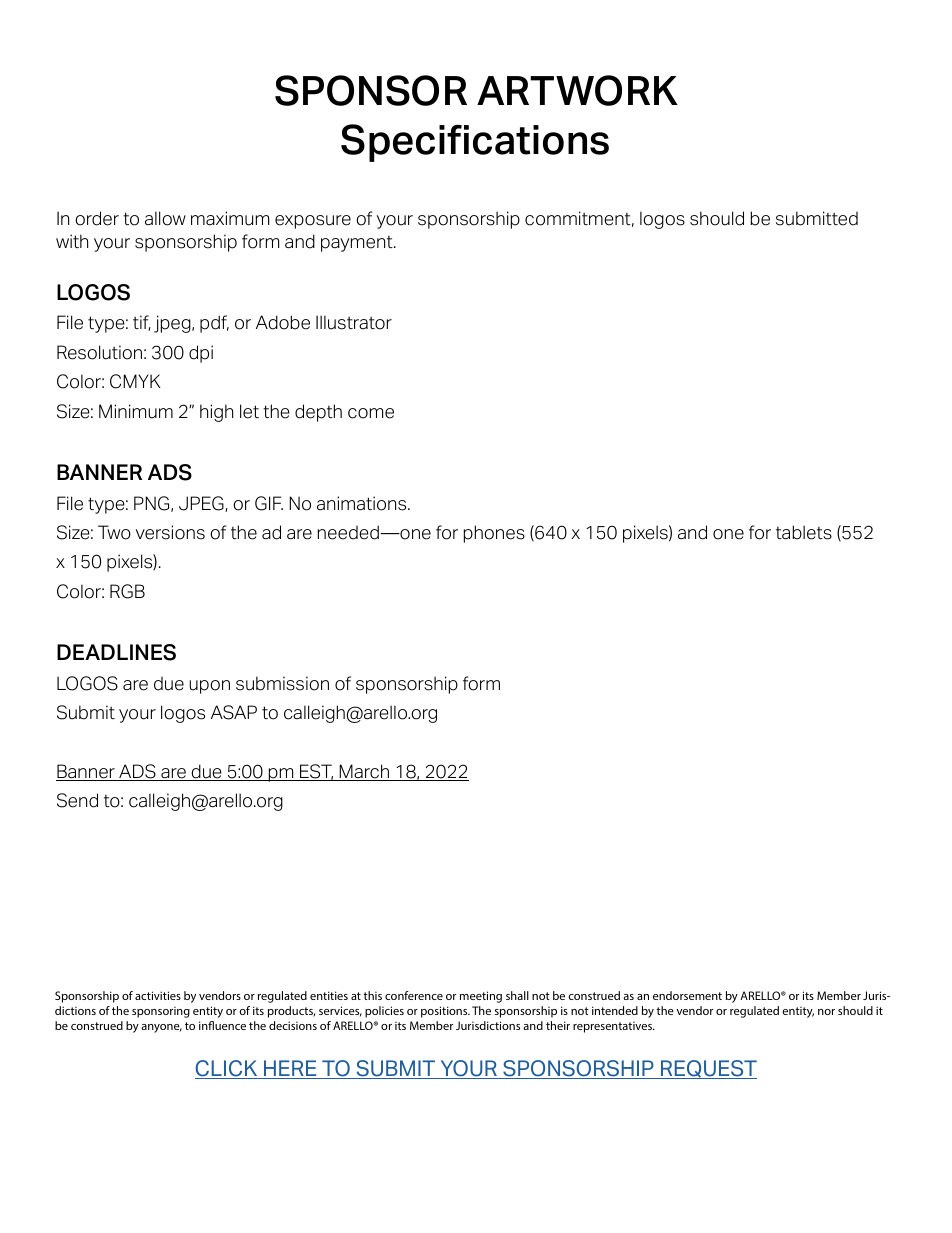 The width and height of the image is (952, 1233). What do you see at coordinates (77, 800) in the image?
I see `Send` at bounding box center [77, 800].
